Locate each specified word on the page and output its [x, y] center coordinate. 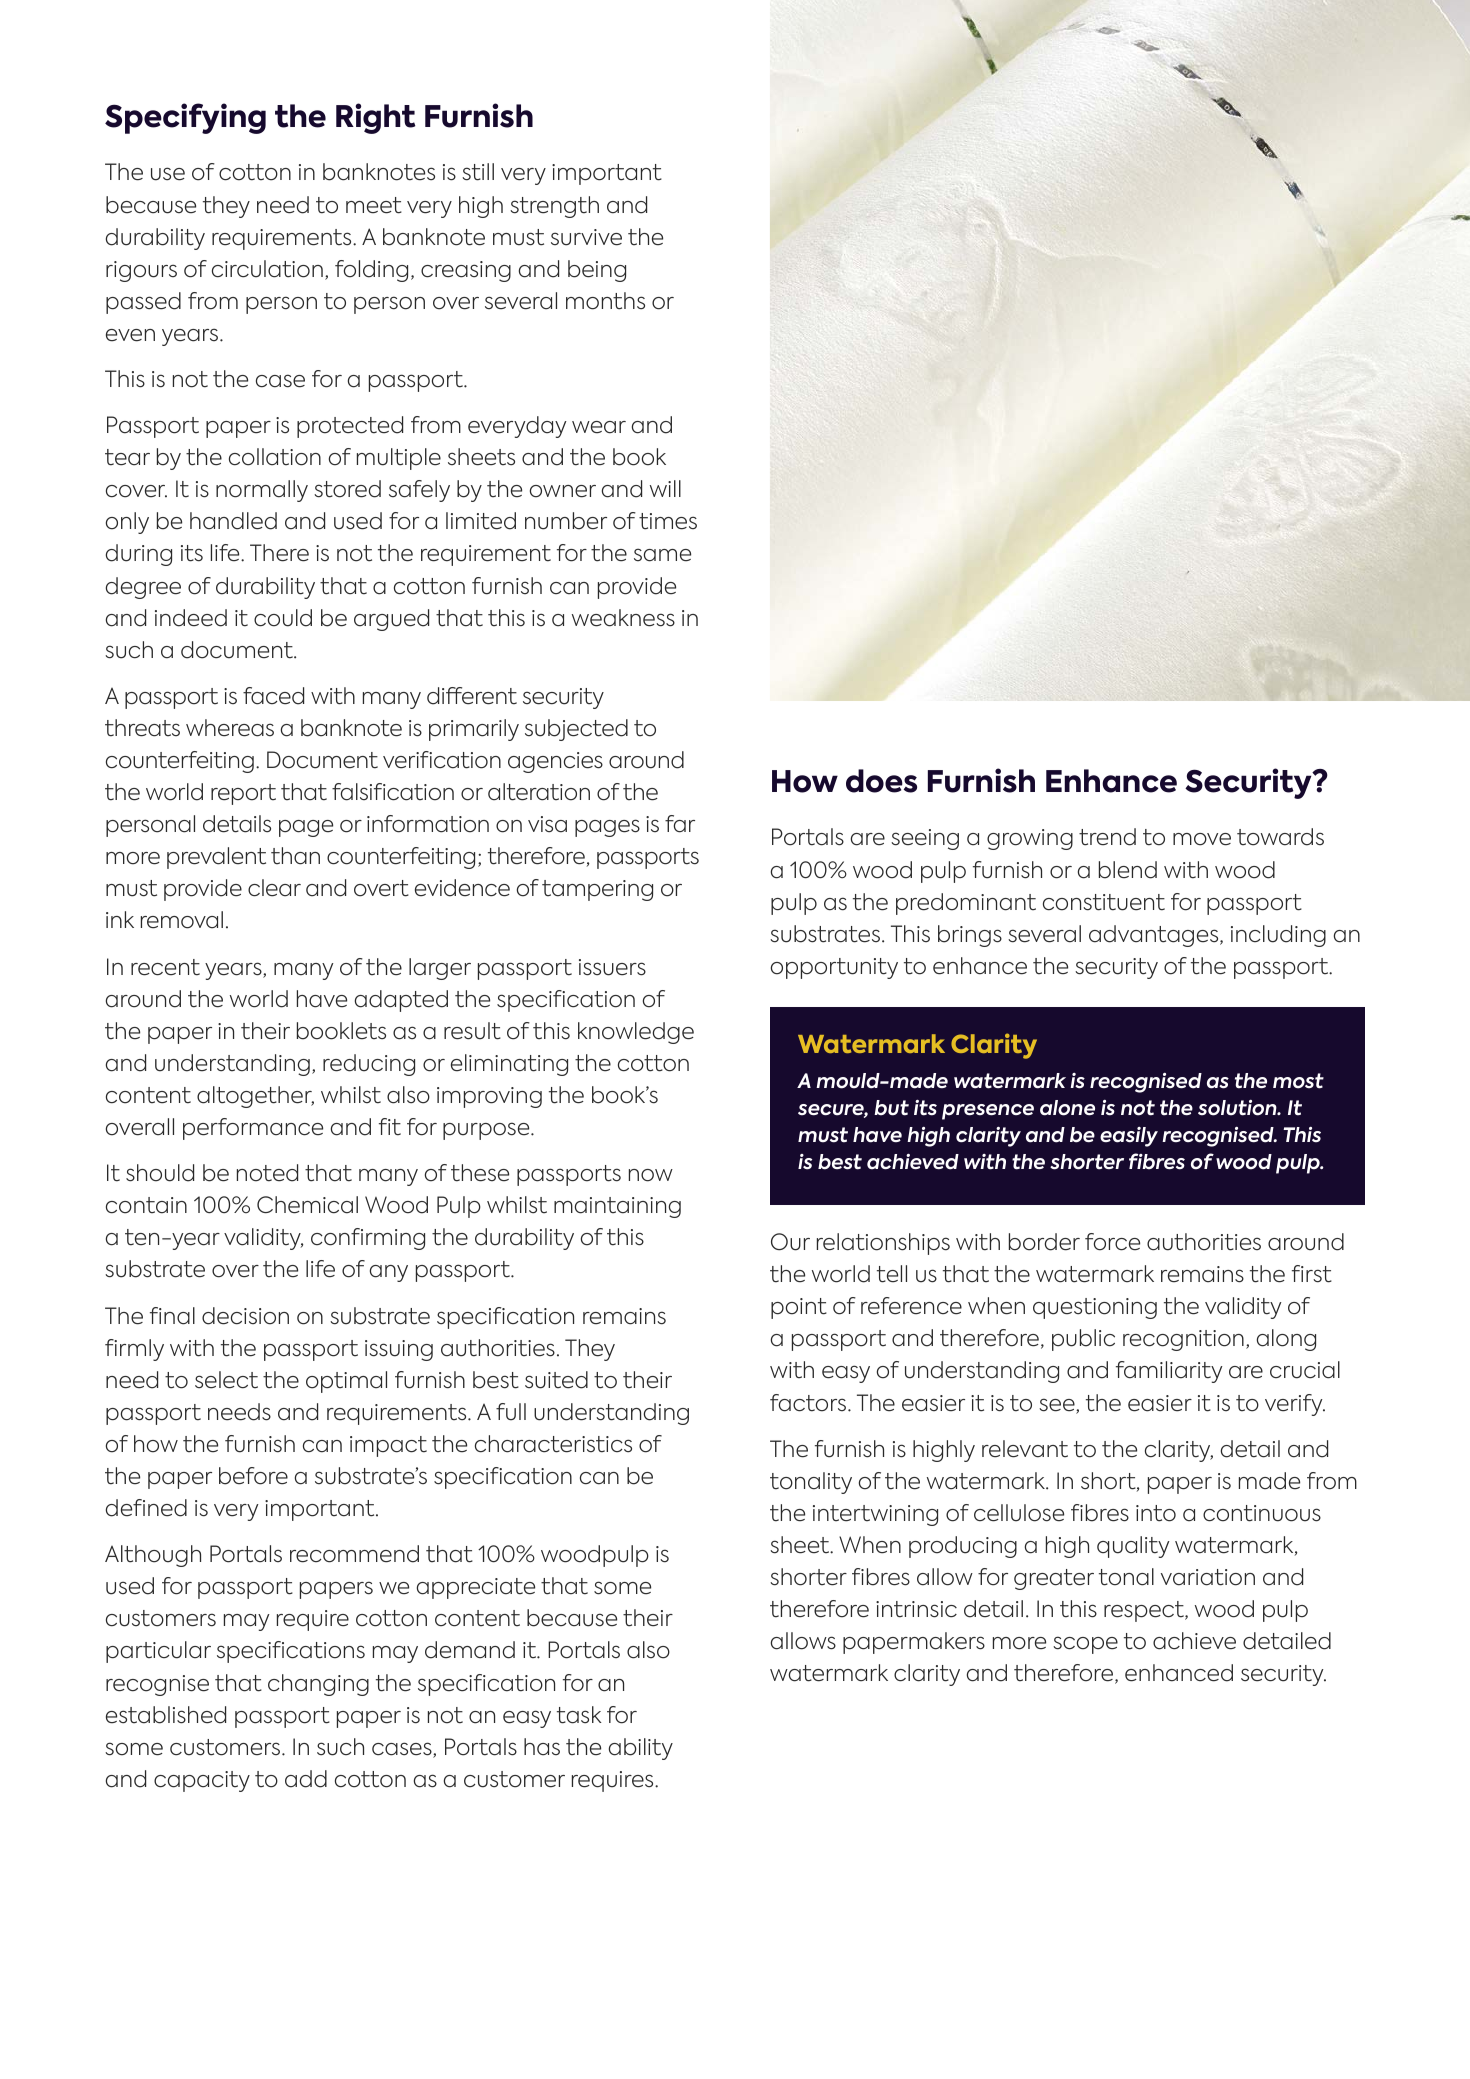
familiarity [1169, 1372]
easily [1129, 1137]
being [597, 271]
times [668, 521]
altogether [255, 1097]
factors [809, 1403]
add [306, 1779]
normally [262, 491]
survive [586, 237]
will [665, 488]
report [243, 794]
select [226, 1380]
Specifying [185, 118]
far [680, 824]
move [1202, 839]
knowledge [636, 1033]
